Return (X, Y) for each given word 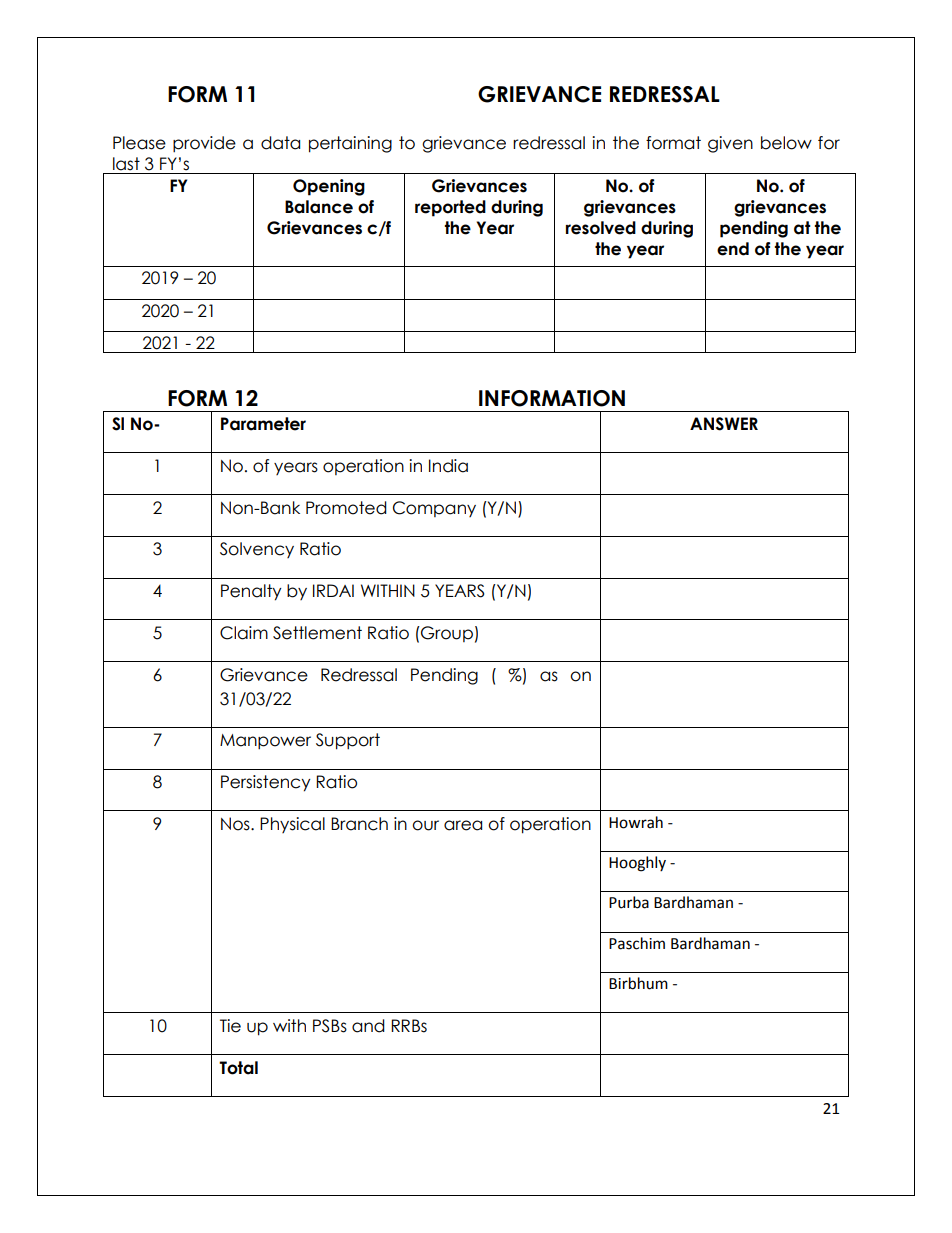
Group (446, 634)
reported (450, 208)
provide (204, 144)
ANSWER (724, 424)
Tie (230, 1026)
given (730, 144)
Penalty (251, 592)
